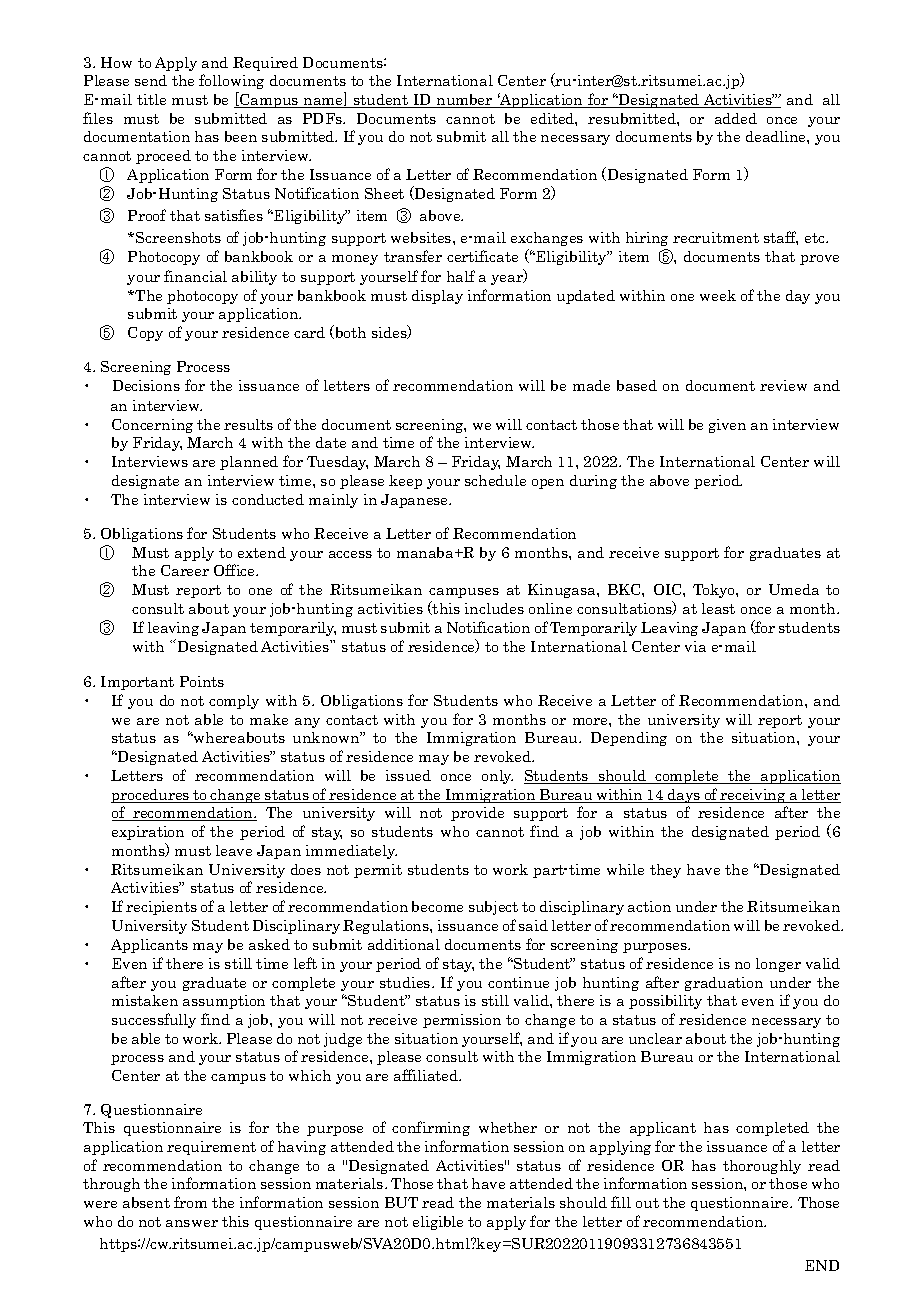 The image size is (924, 1308). I want to click on Points, so click(202, 681).
